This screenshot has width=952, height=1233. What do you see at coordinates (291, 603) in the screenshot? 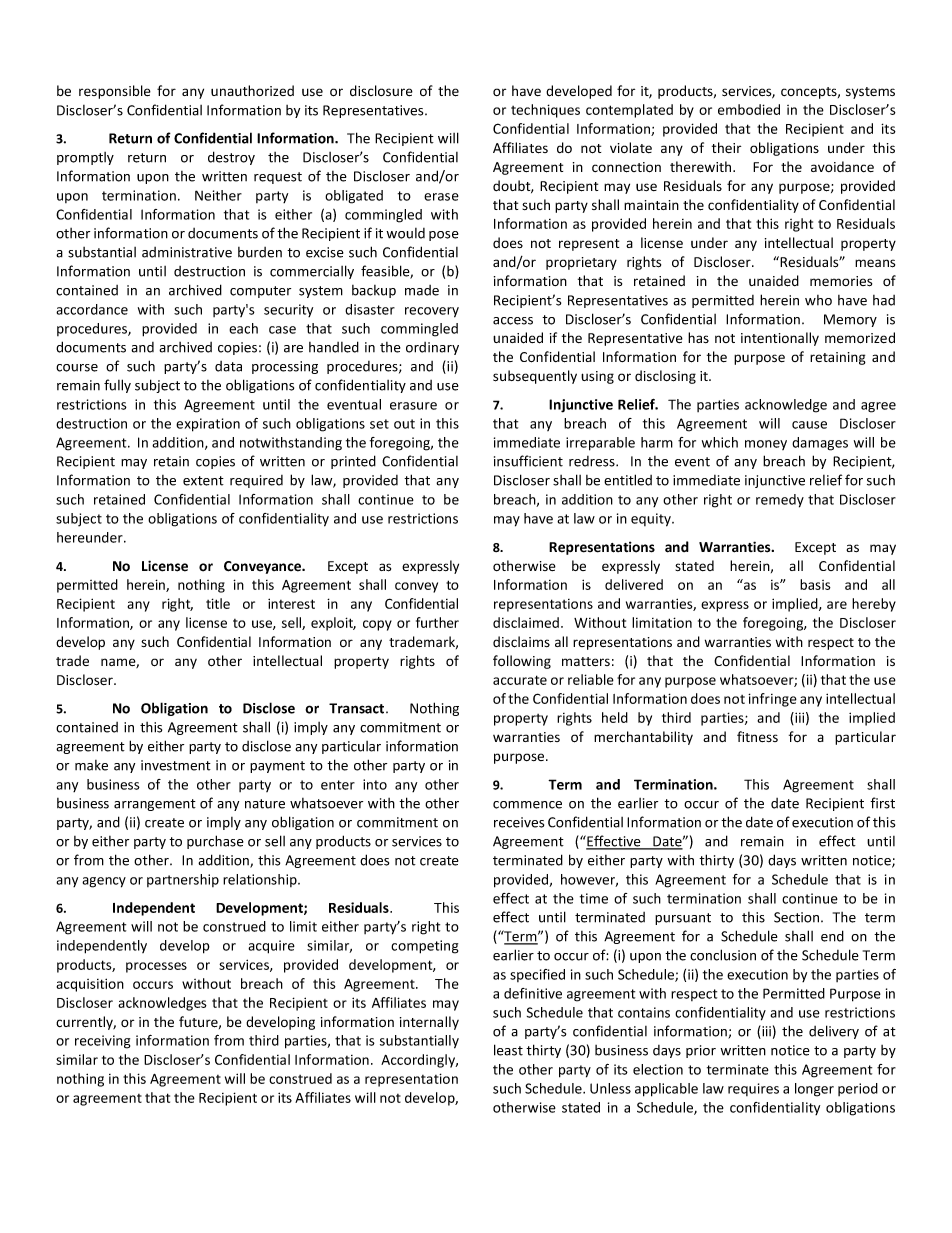
I see `interest` at bounding box center [291, 603].
